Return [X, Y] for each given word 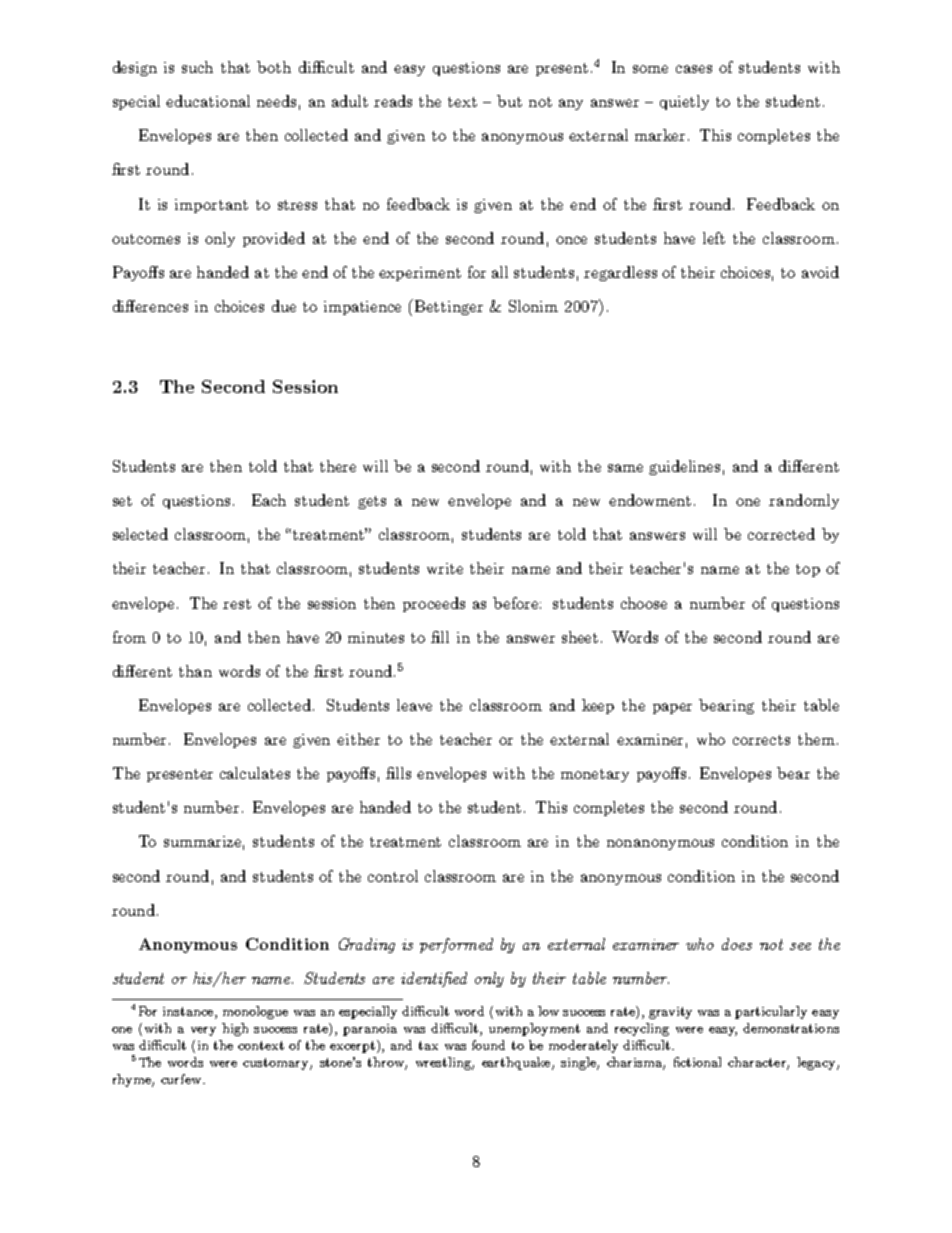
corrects [761, 740]
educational [208, 101]
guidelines [684, 467]
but [509, 101]
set [122, 501]
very [203, 1031]
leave [414, 705]
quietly [684, 102]
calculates [255, 773]
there [338, 466]
